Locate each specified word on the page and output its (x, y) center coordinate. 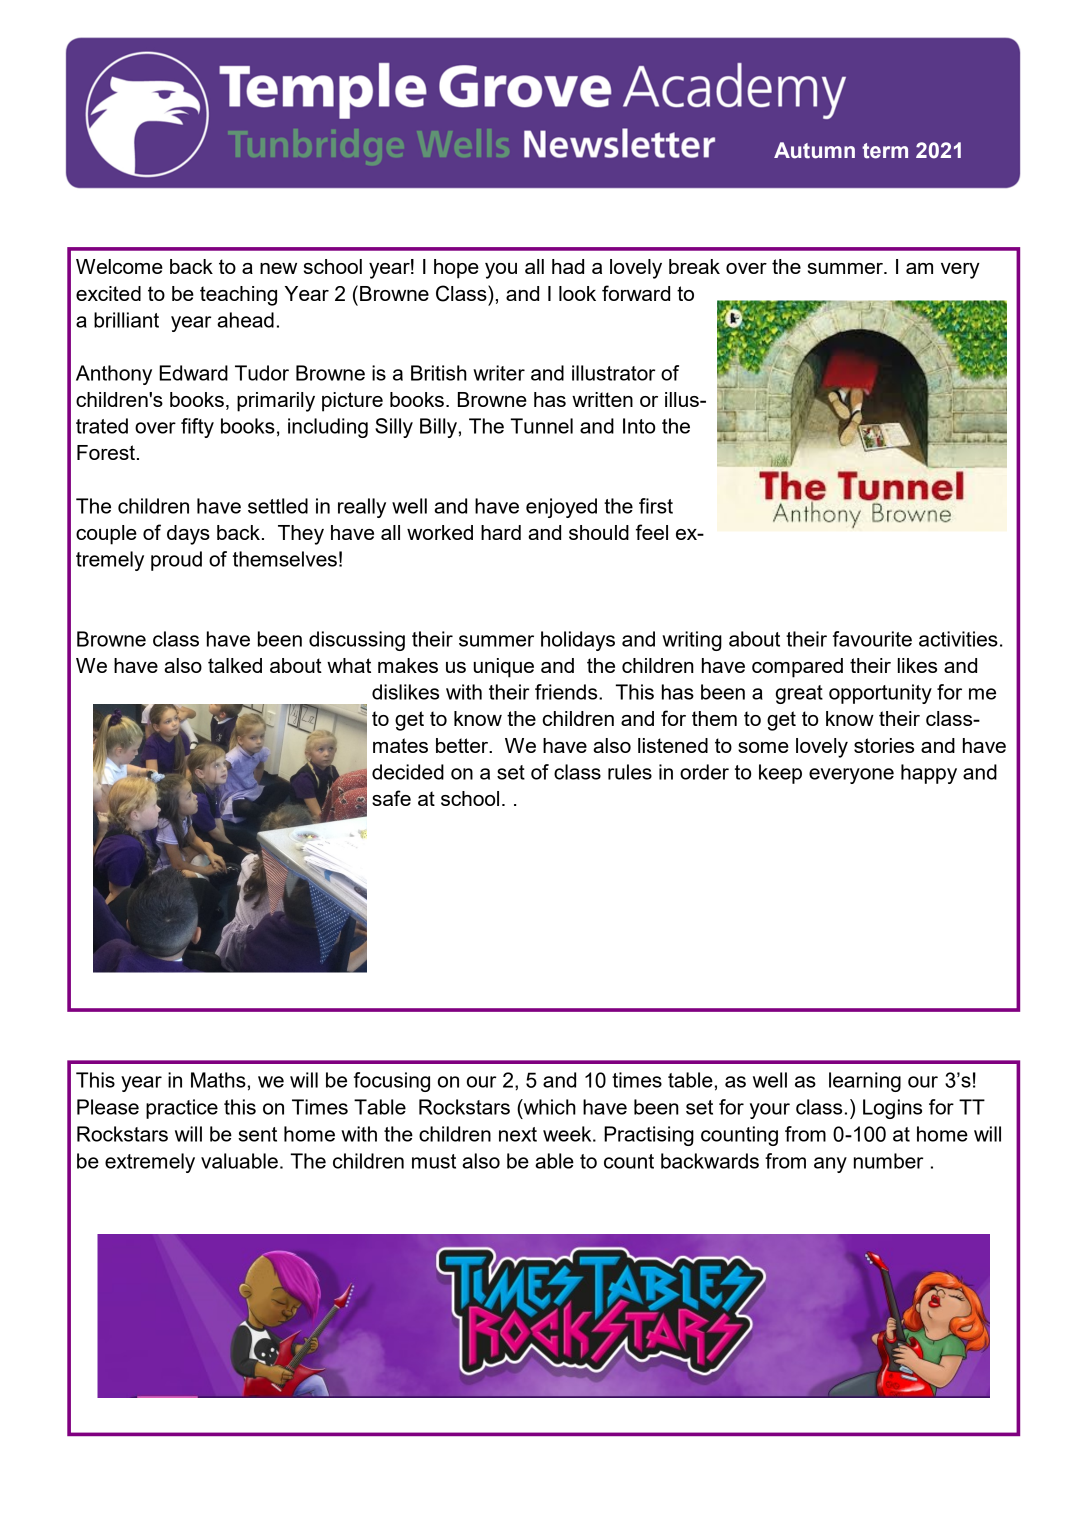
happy (929, 774)
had (568, 266)
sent (257, 1134)
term (885, 151)
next (518, 1134)
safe (391, 798)
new (278, 268)
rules (630, 772)
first (656, 506)
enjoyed (561, 508)
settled (278, 506)
